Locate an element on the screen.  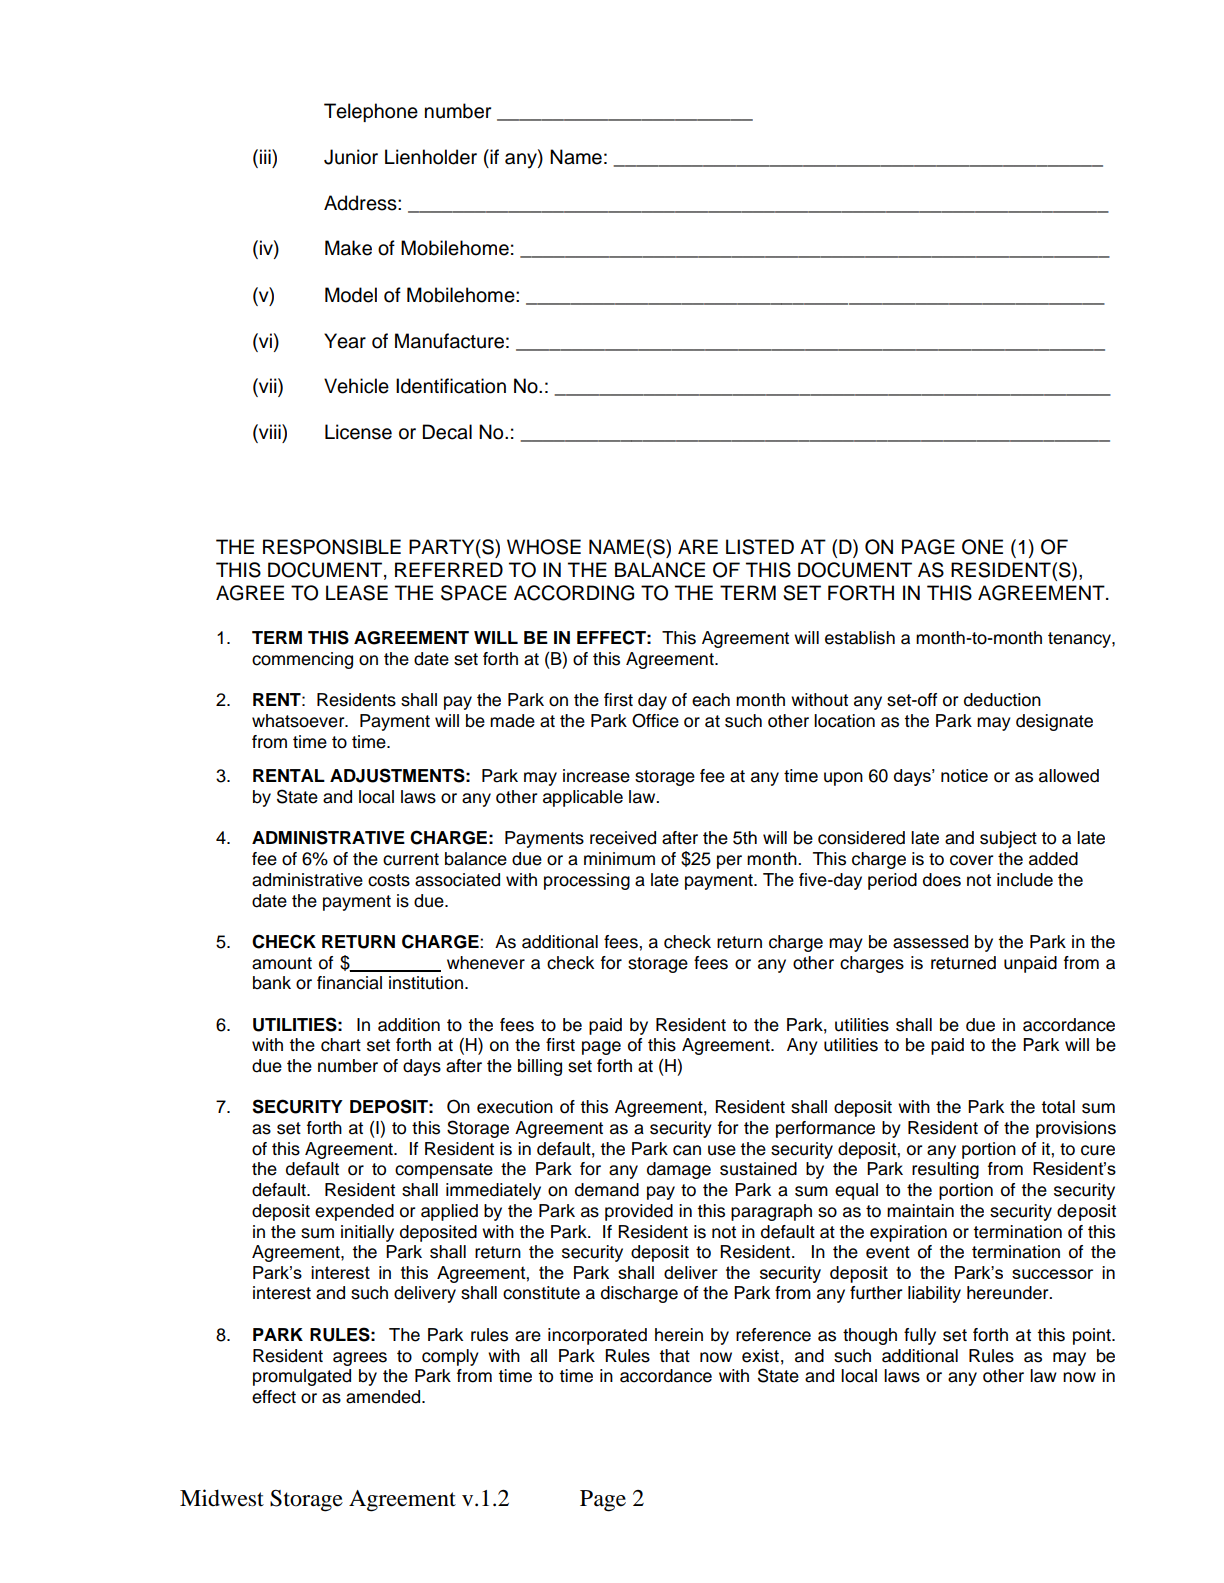
LISTED is located at coordinates (760, 547).
